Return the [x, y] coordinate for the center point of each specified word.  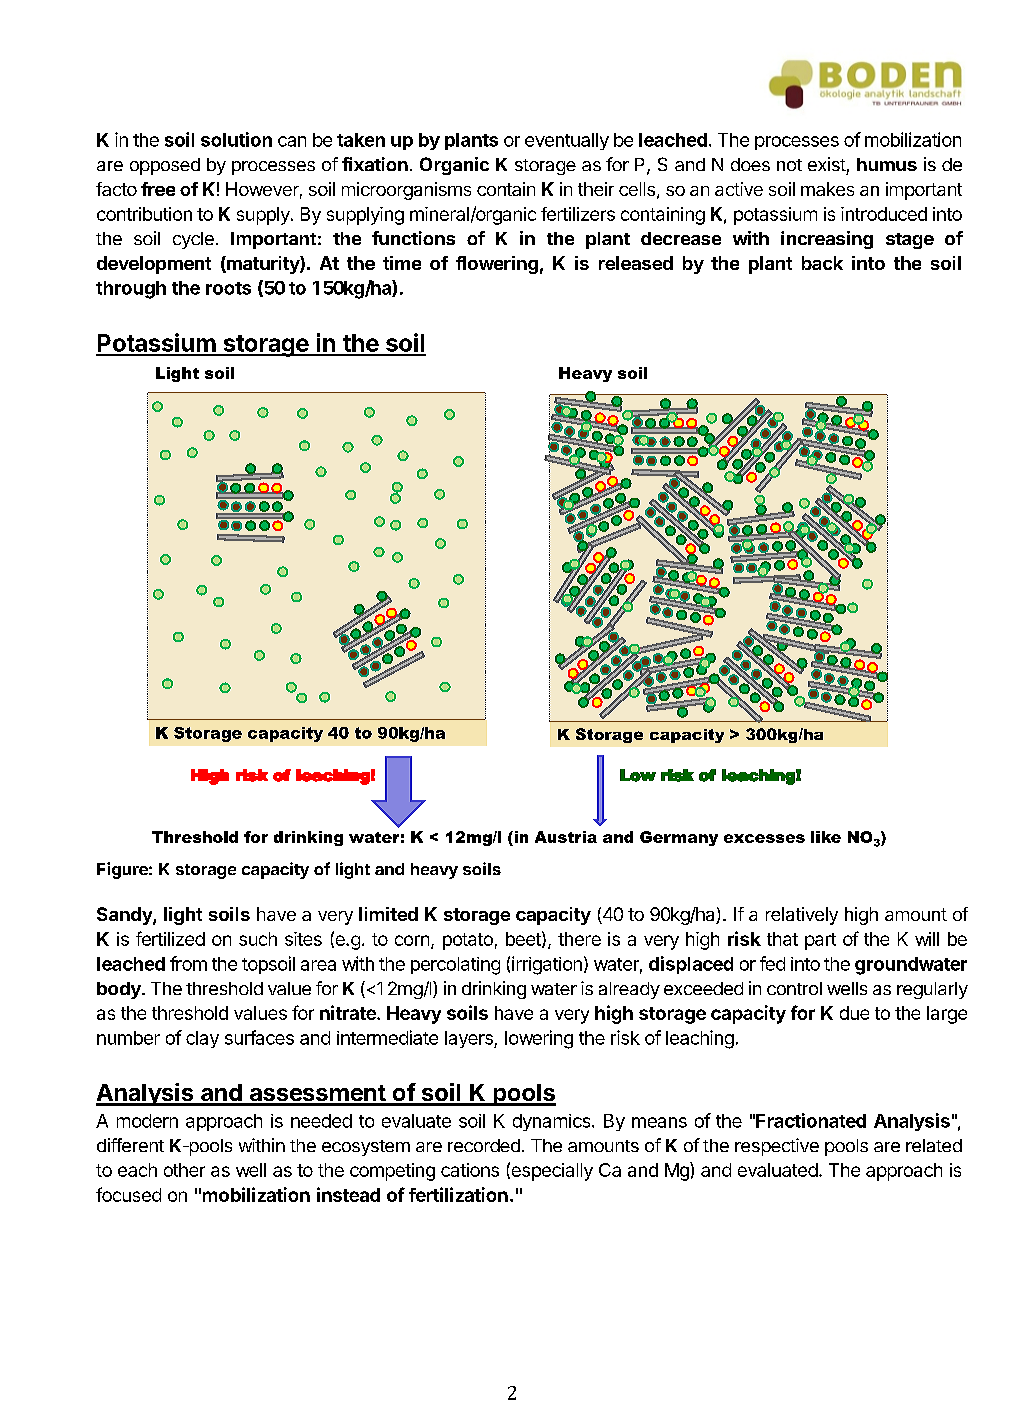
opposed [165, 166]
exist [827, 164]
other [184, 1170]
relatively [802, 916]
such [258, 939]
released [636, 263]
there [579, 939]
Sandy [125, 916]
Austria [566, 837]
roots [228, 288]
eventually [567, 141]
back [822, 263]
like [826, 837]
